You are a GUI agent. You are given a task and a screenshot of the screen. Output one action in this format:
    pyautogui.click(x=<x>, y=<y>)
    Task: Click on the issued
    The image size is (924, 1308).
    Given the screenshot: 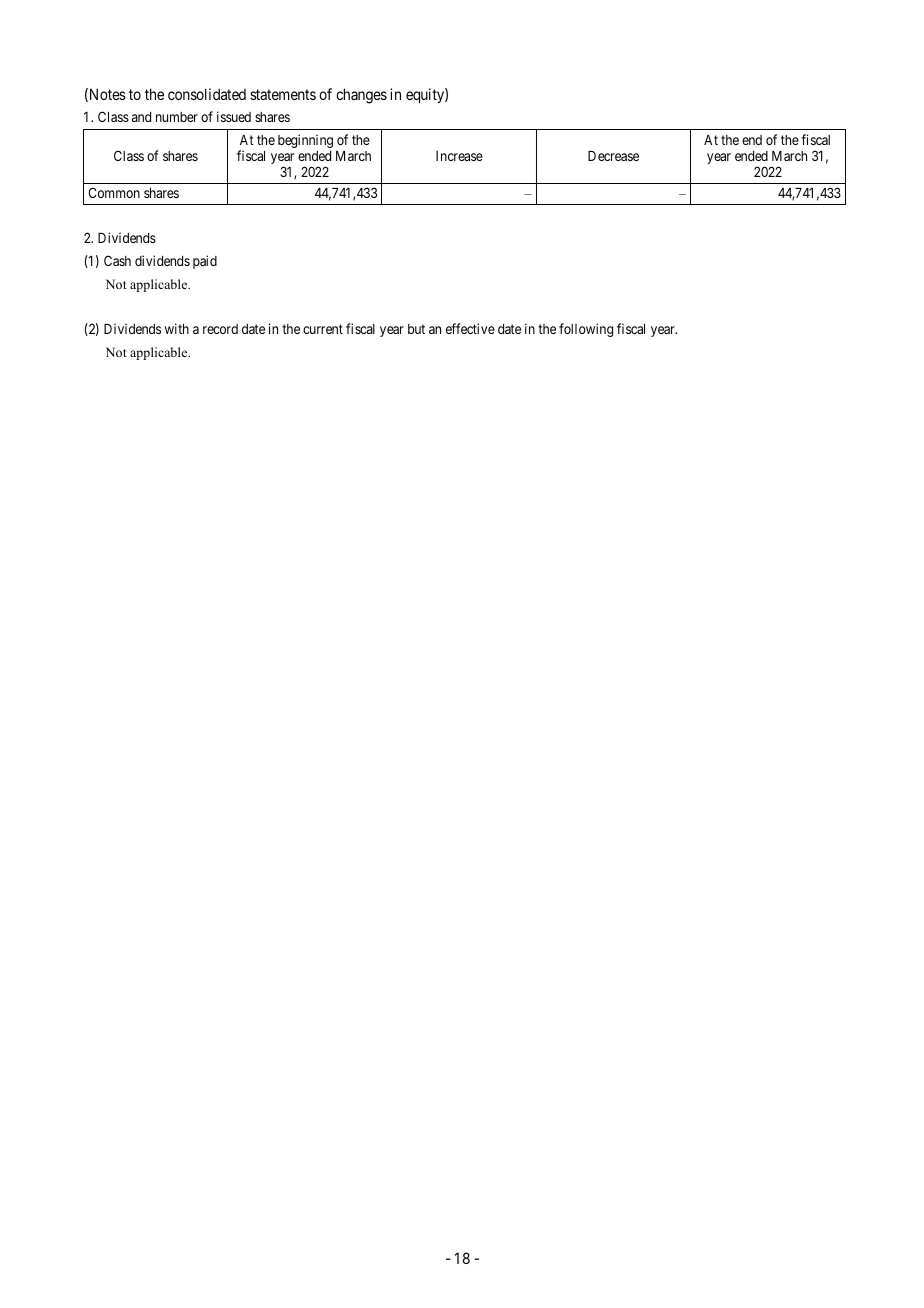 What is the action you would take?
    pyautogui.click(x=234, y=116)
